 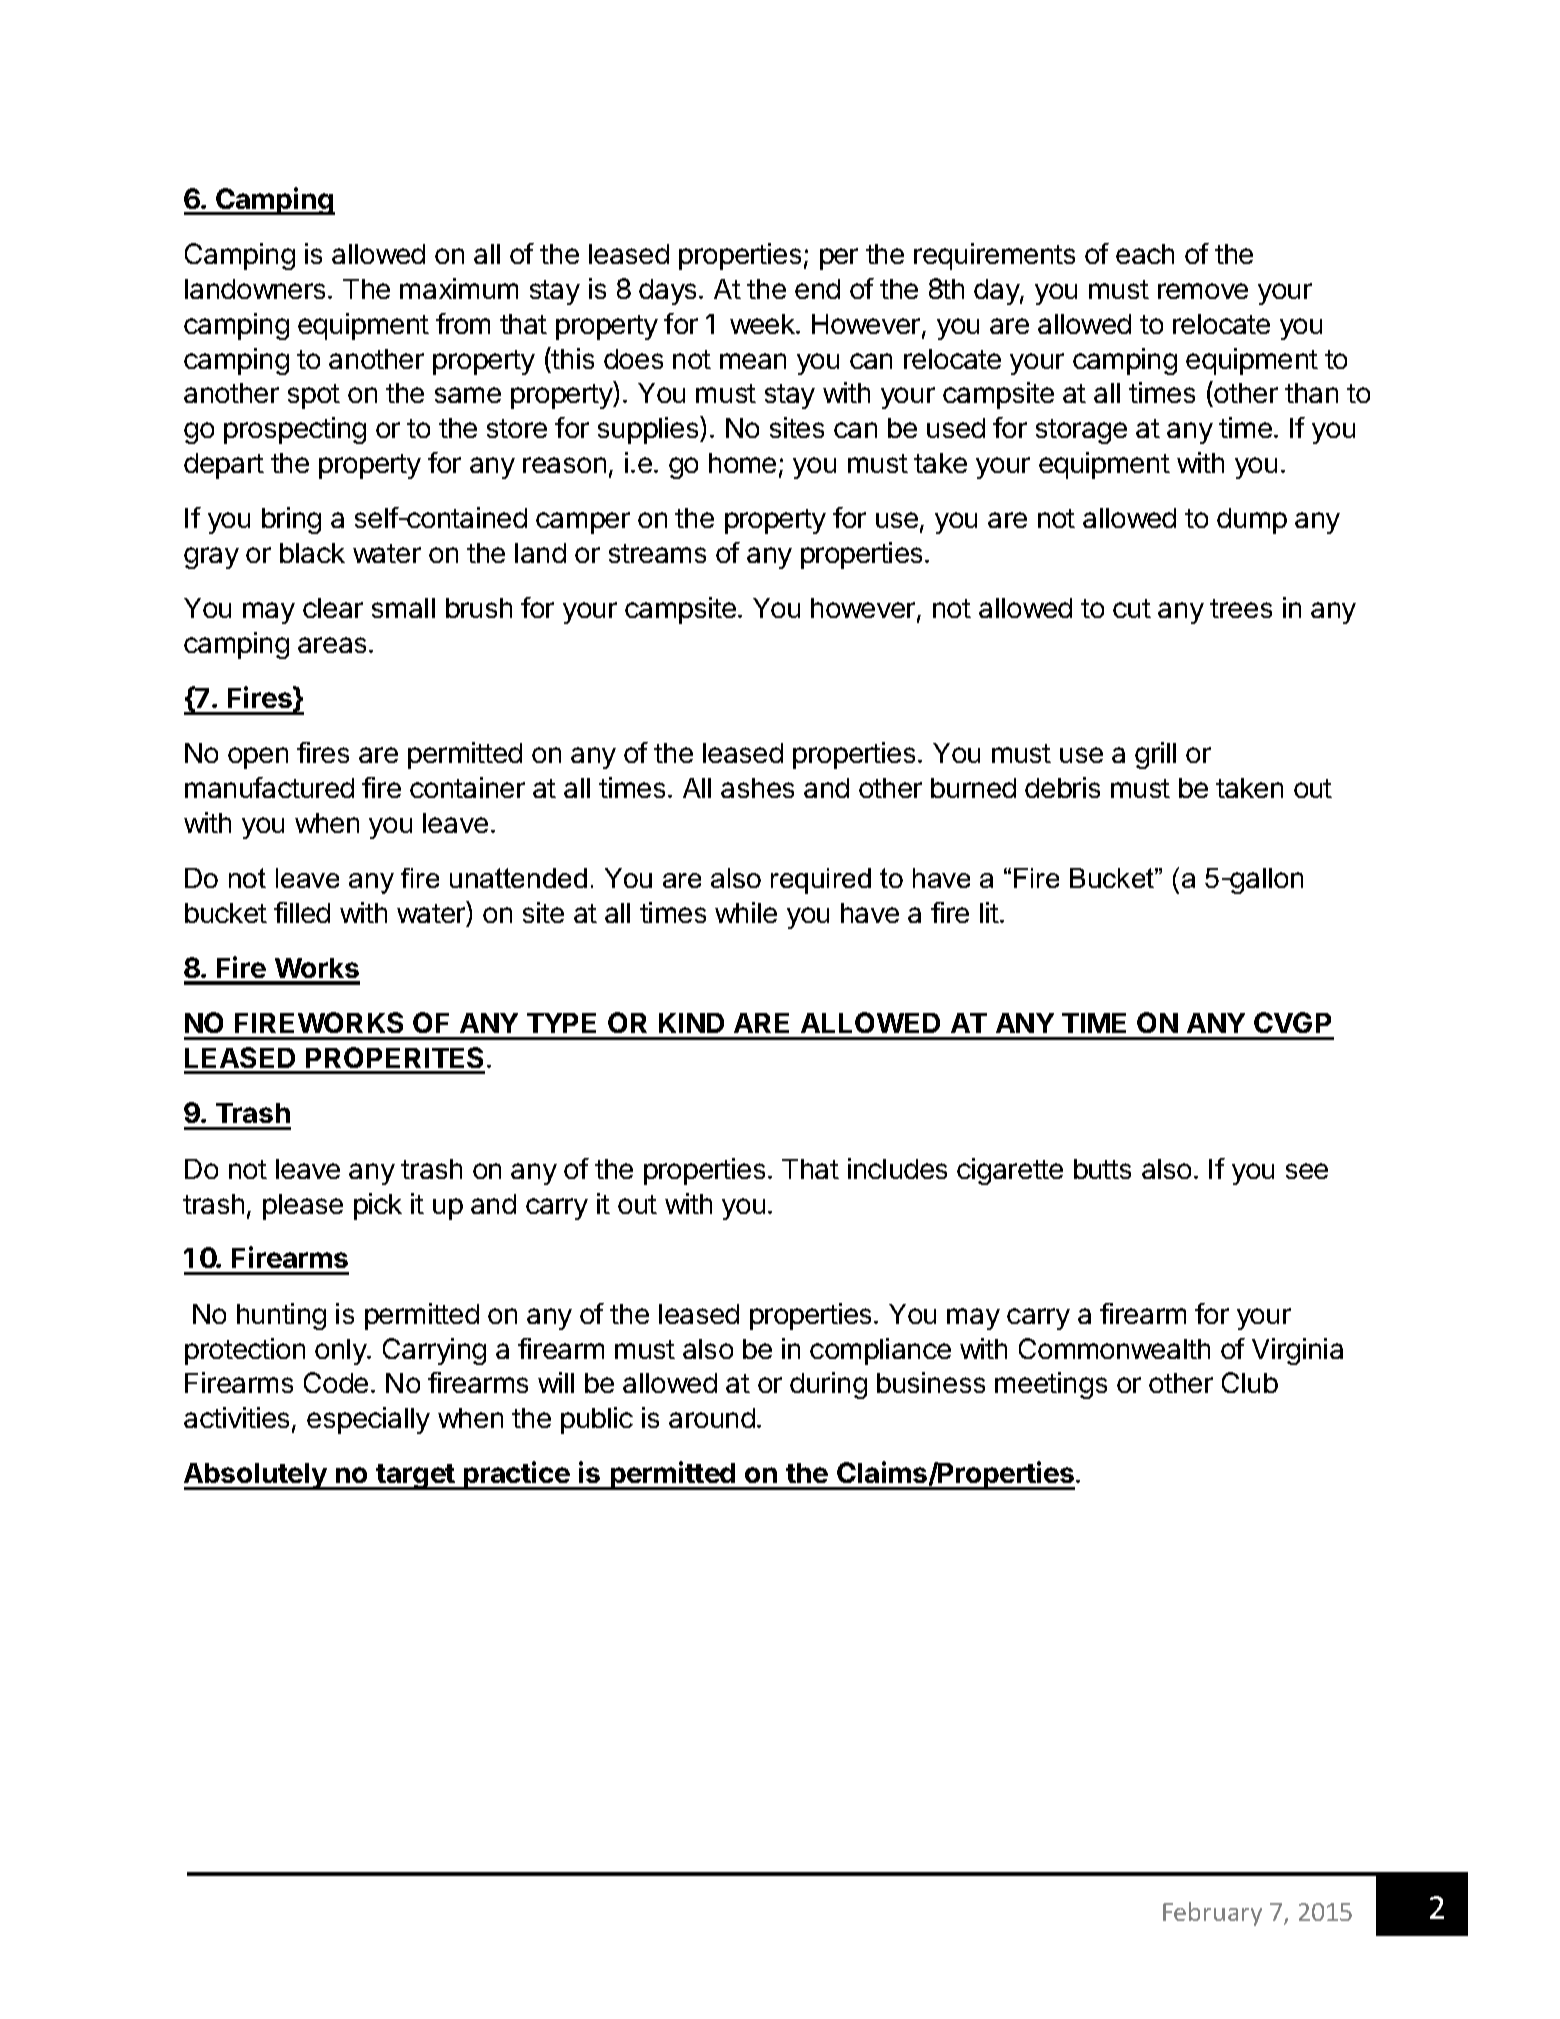 I want to click on target, so click(x=415, y=1477).
